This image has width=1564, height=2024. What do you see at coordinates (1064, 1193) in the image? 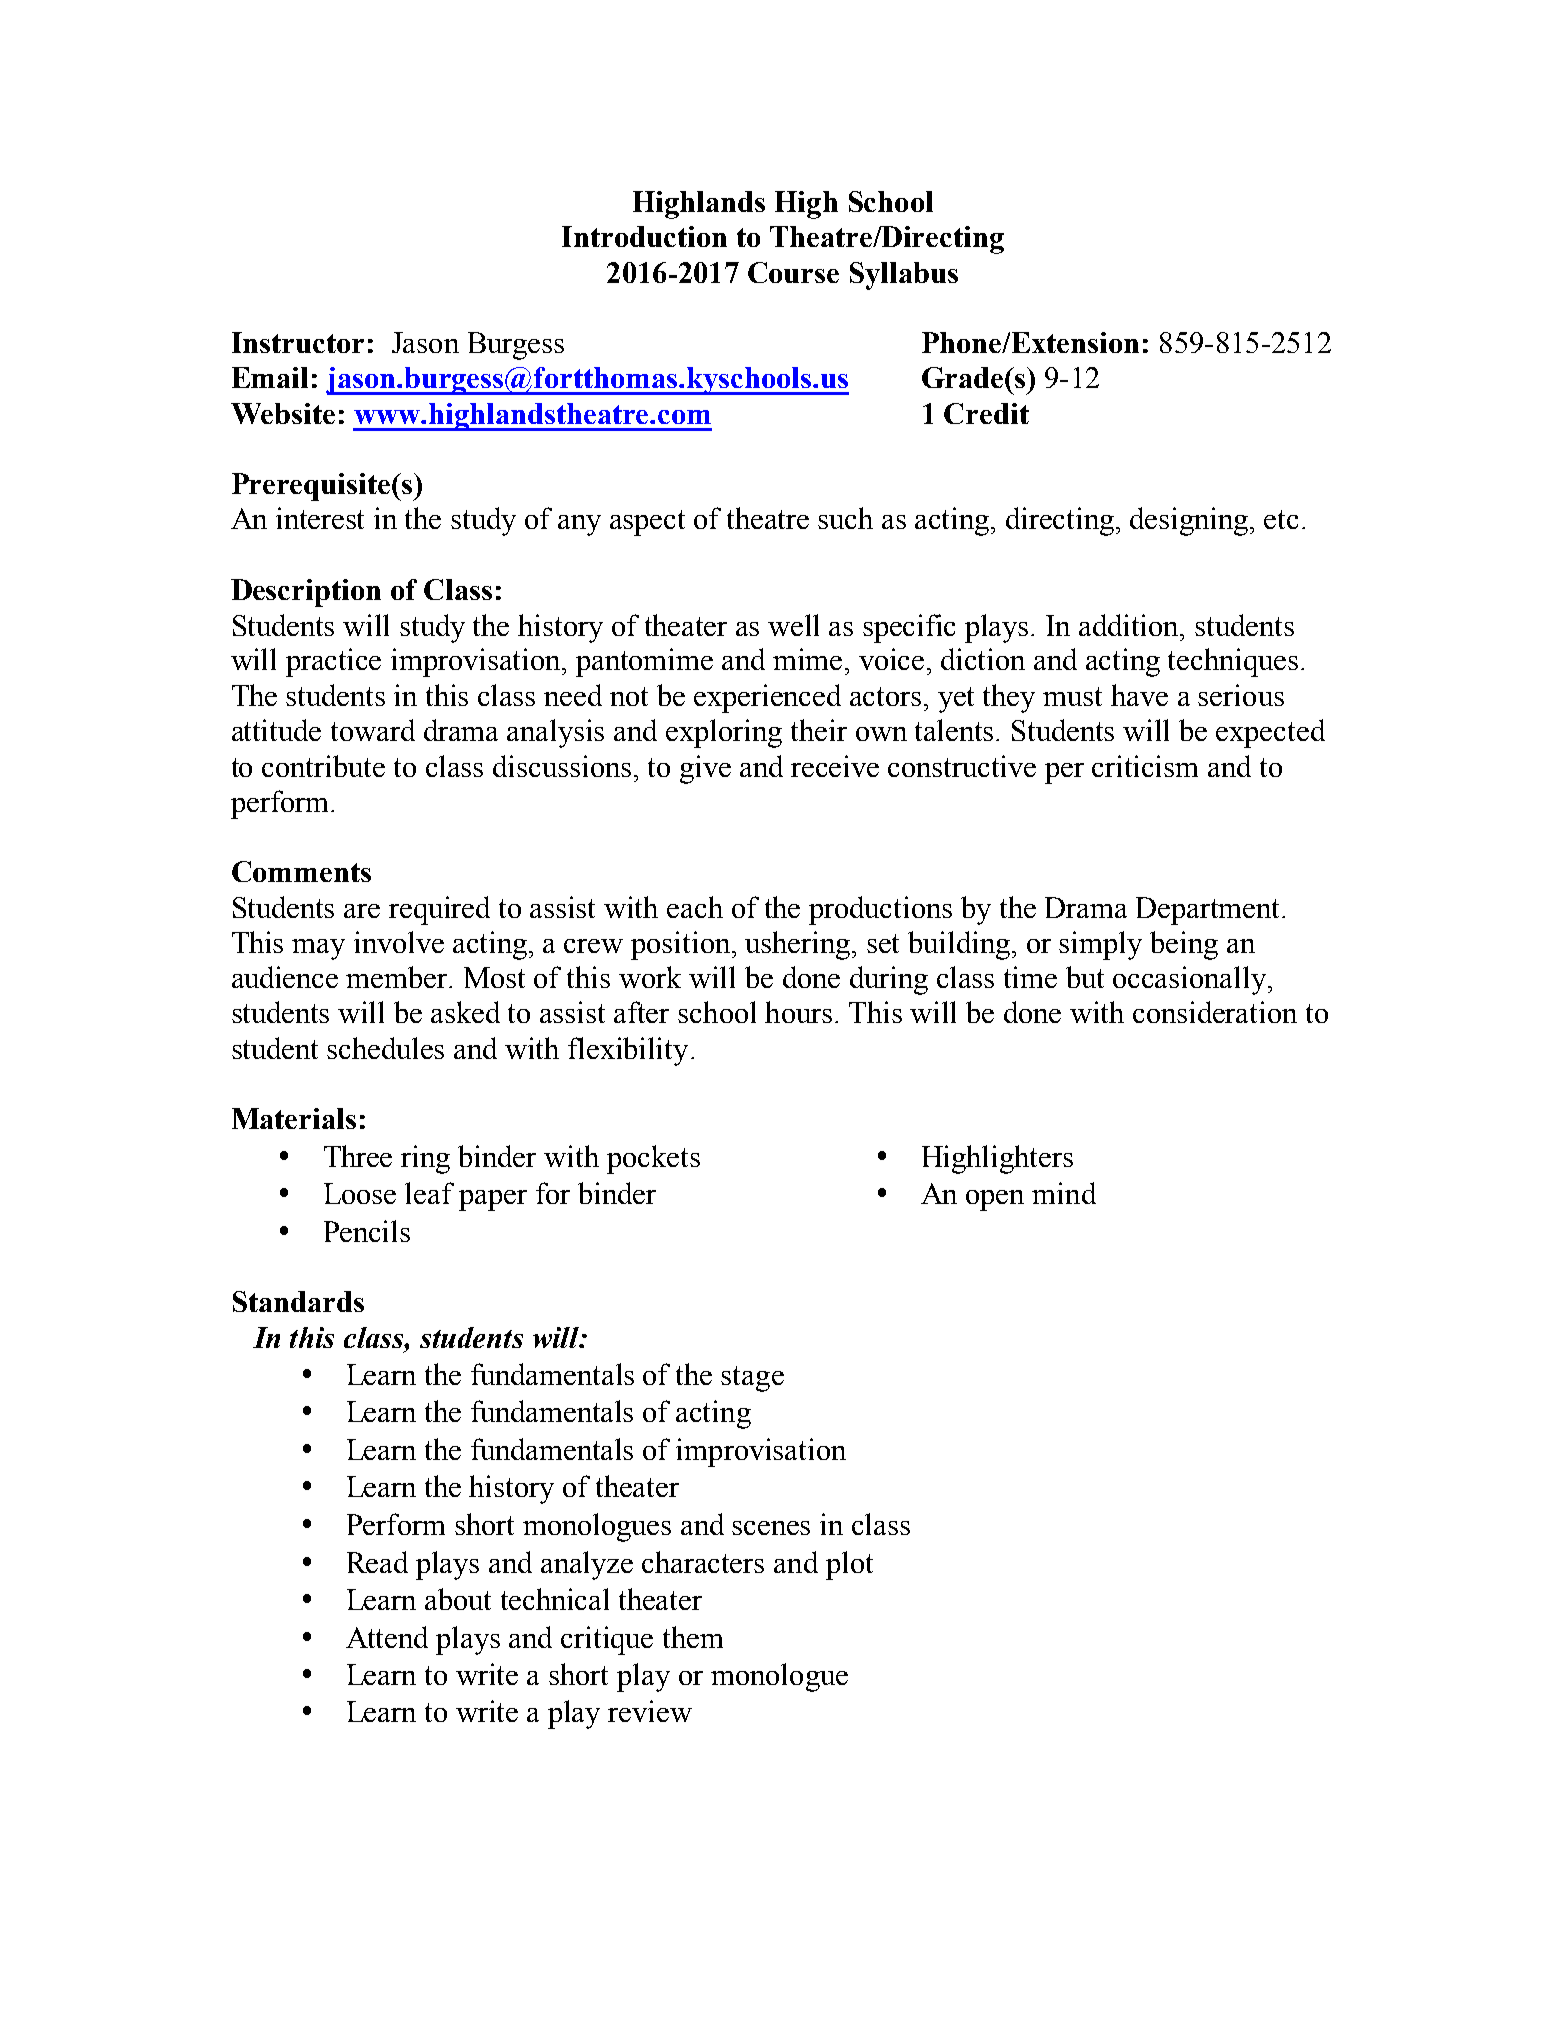
I see `mind` at bounding box center [1064, 1193].
